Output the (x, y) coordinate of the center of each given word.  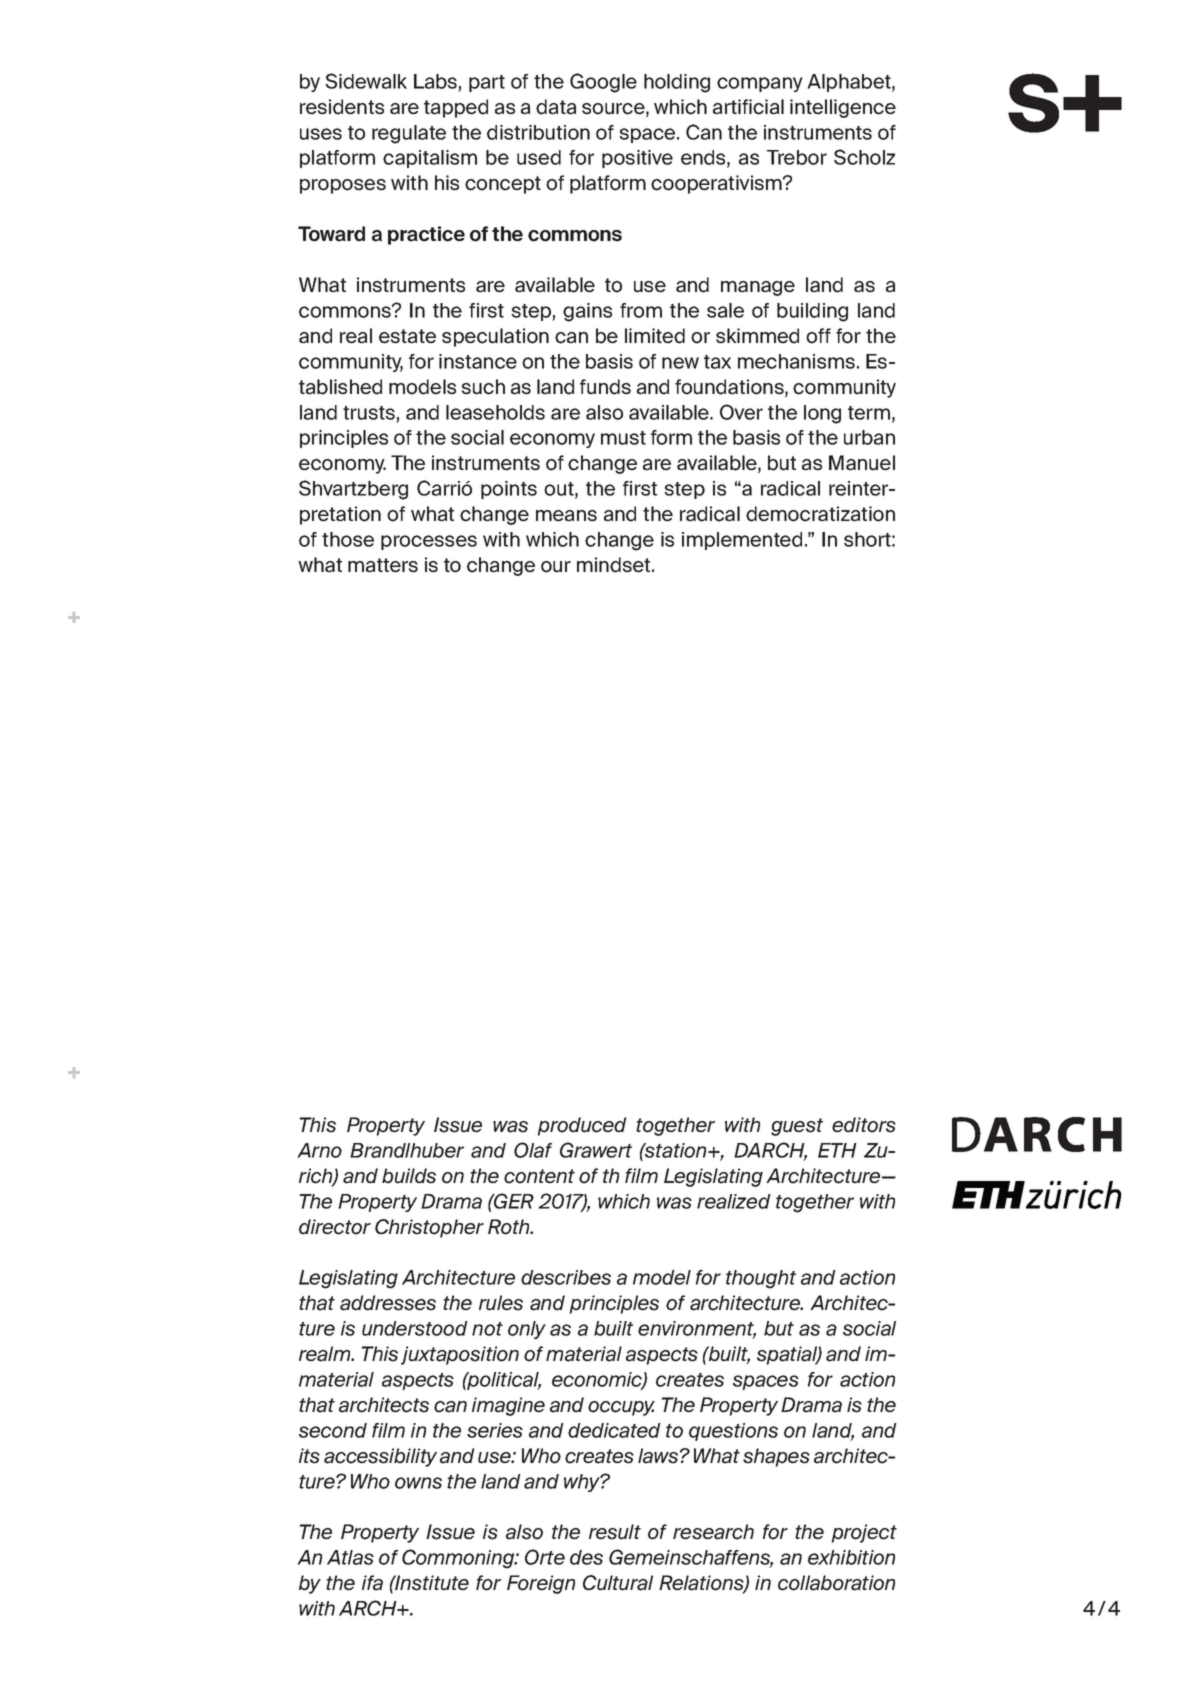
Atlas (350, 1557)
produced (581, 1126)
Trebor (797, 157)
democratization (820, 514)
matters (383, 565)
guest (797, 1127)
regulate (409, 134)
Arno (319, 1150)
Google (603, 83)
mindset (615, 565)
